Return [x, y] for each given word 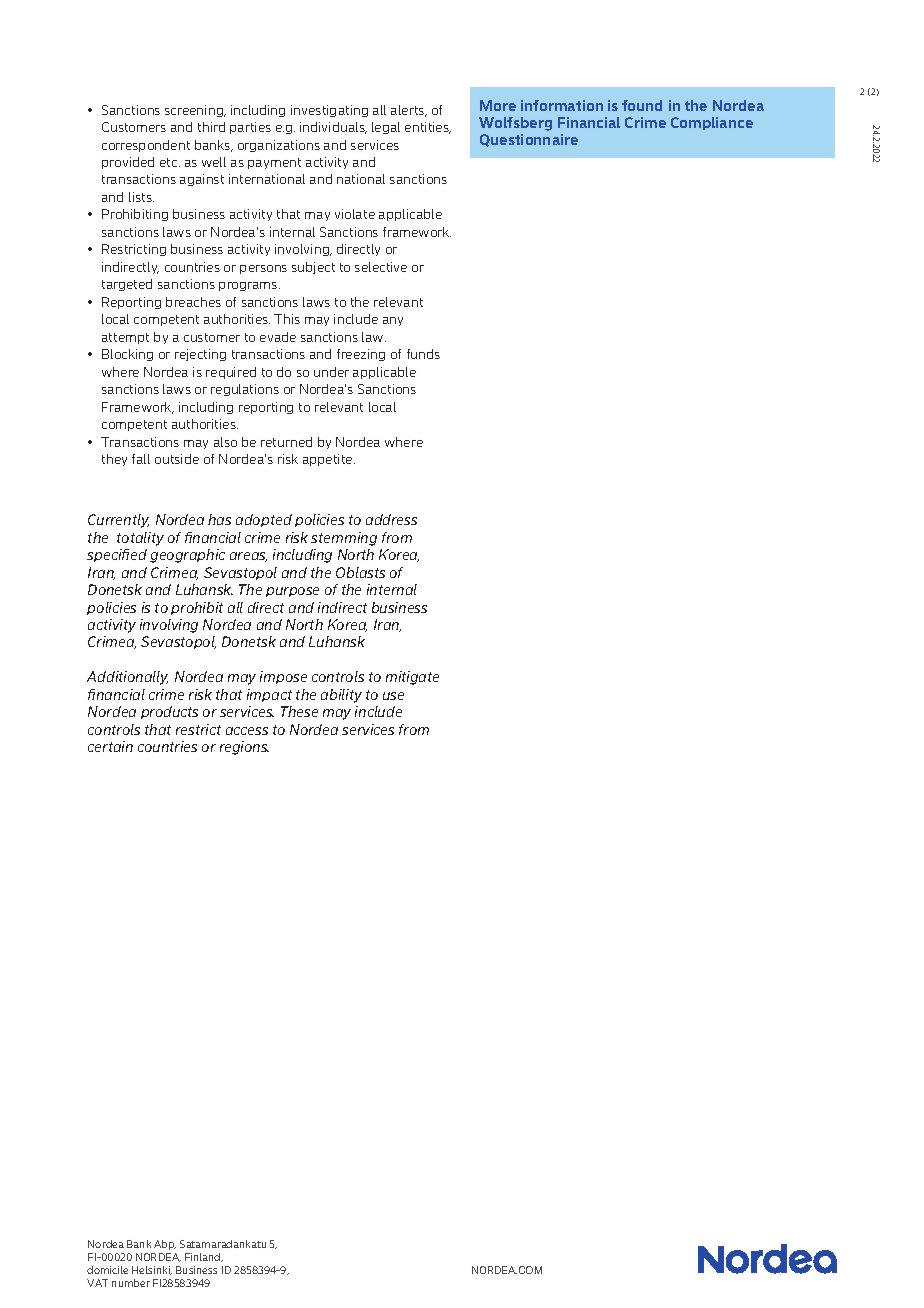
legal [386, 128]
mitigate [412, 678]
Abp [165, 1245]
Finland [204, 1257]
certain [110, 746]
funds [423, 354]
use [393, 696]
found [642, 105]
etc [170, 162]
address [391, 519]
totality [140, 539]
